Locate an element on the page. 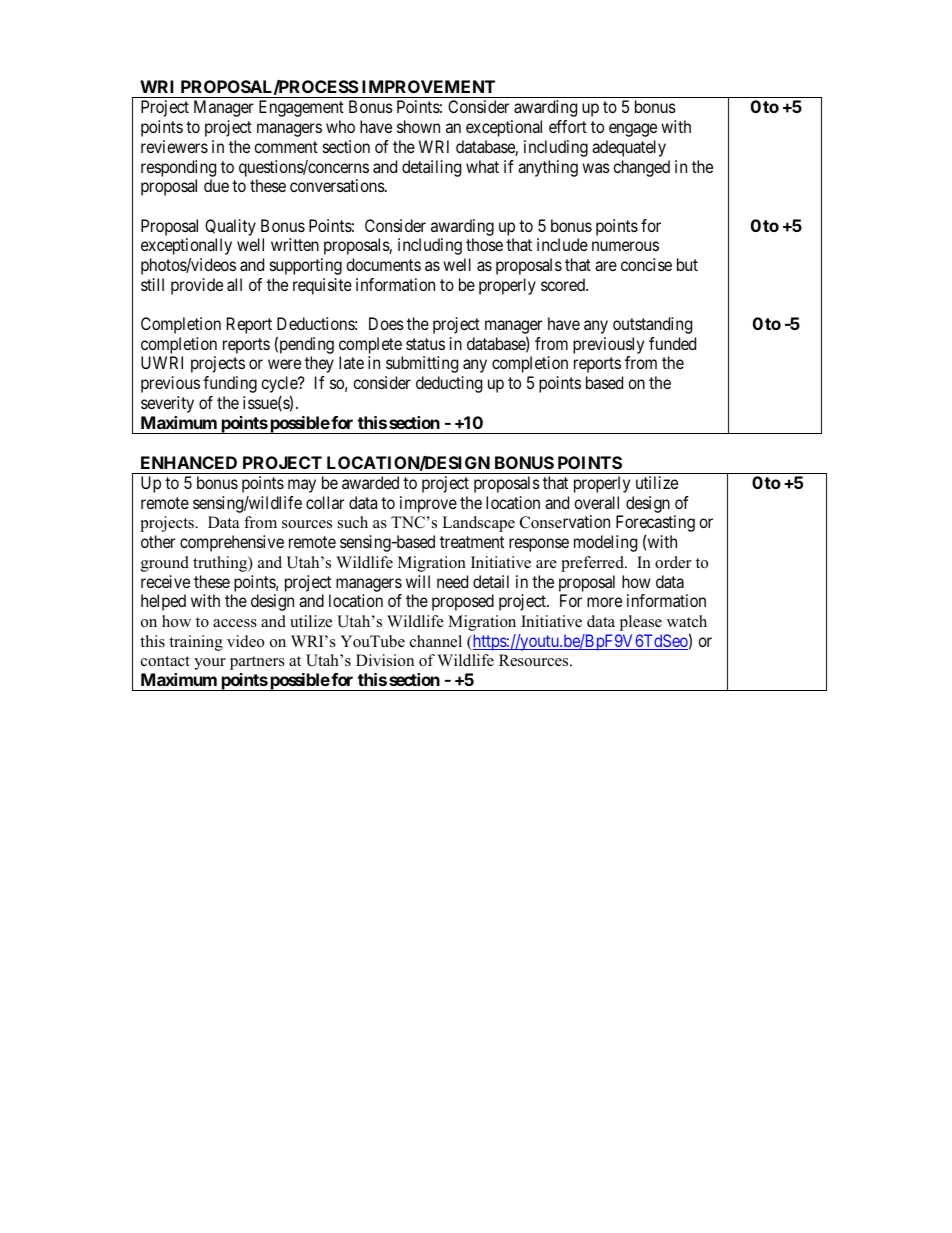 The width and height of the document is (952, 1233). training is located at coordinates (196, 643).
